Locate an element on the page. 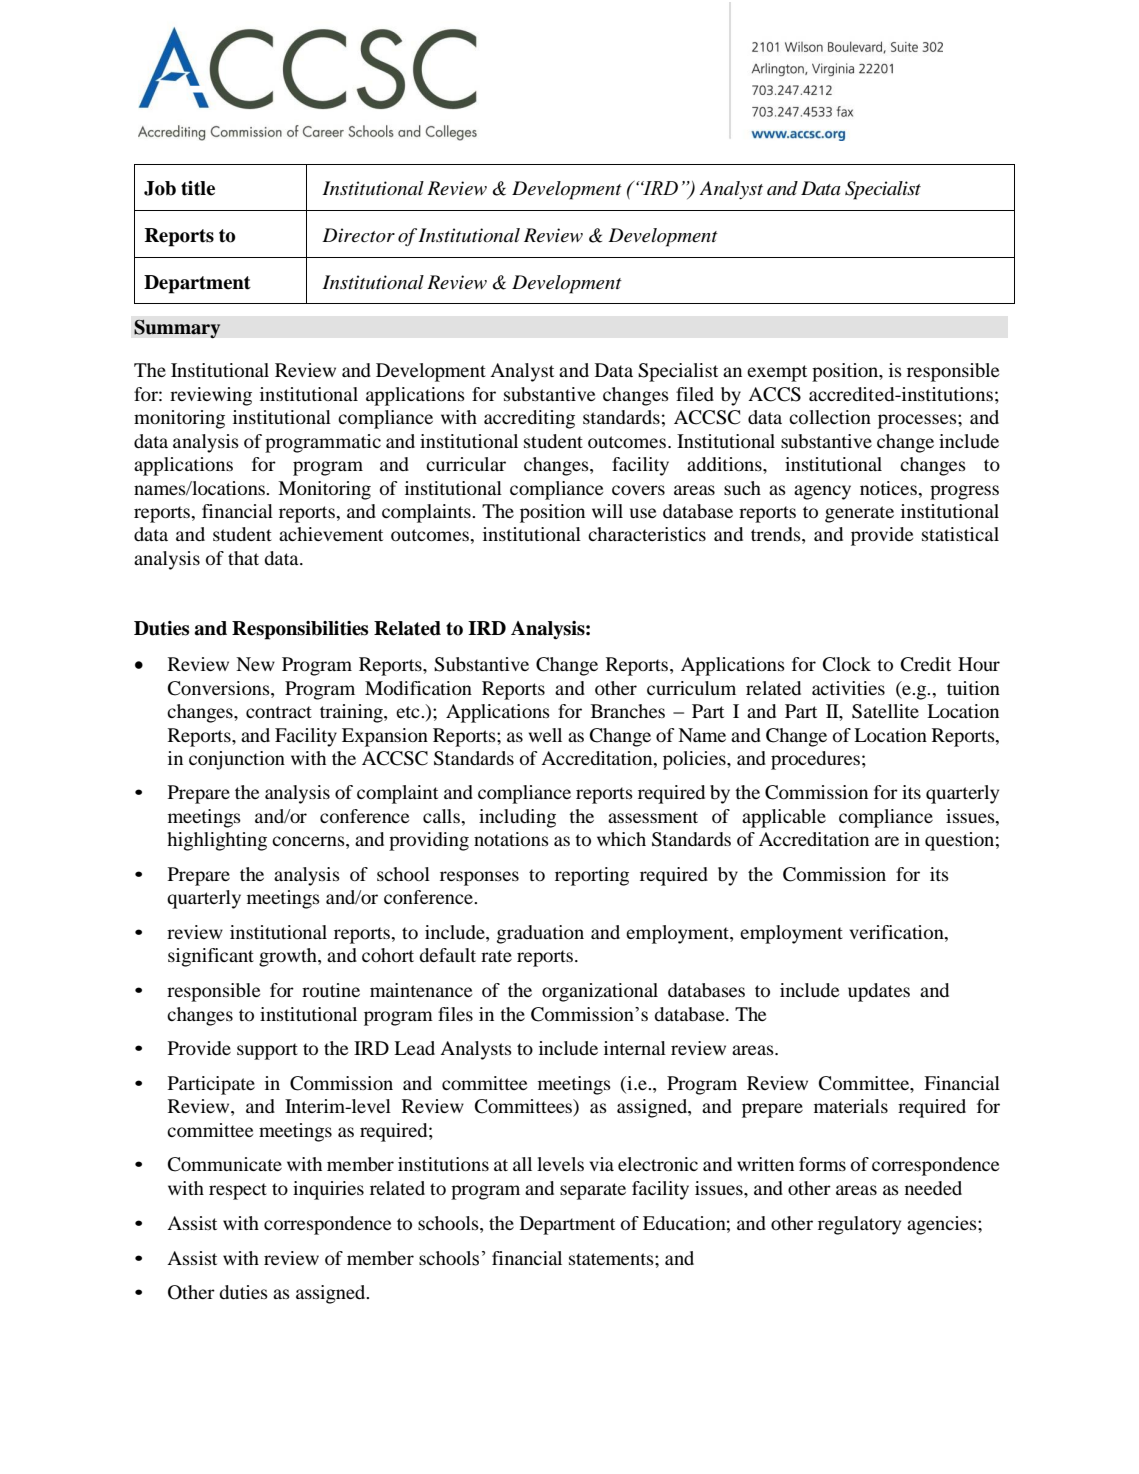 This page has width=1139, height=1474. title is located at coordinates (198, 188).
